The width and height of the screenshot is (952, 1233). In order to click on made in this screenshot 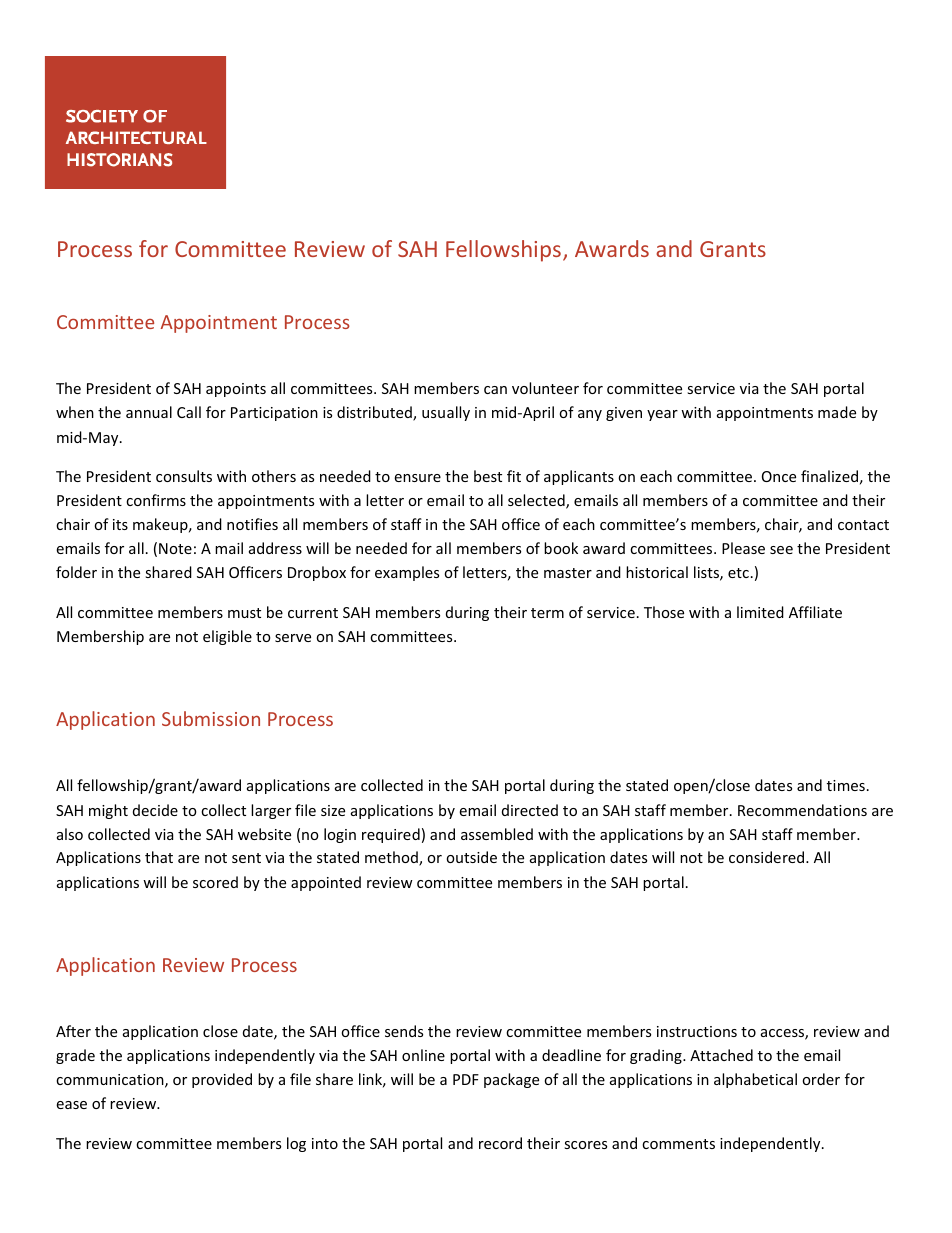, I will do `click(837, 412)`.
